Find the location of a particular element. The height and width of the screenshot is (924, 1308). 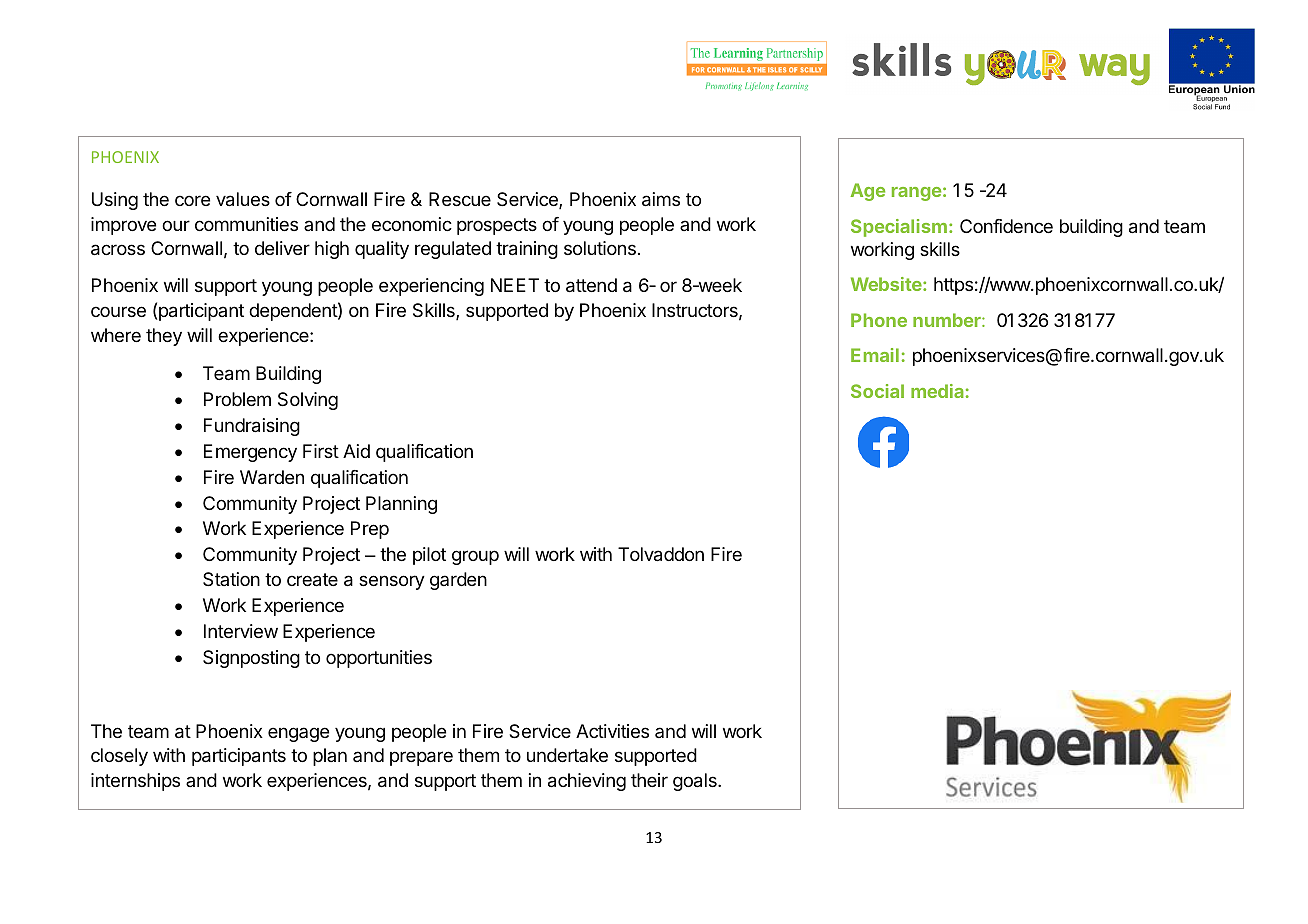

Solving is located at coordinates (308, 401).
